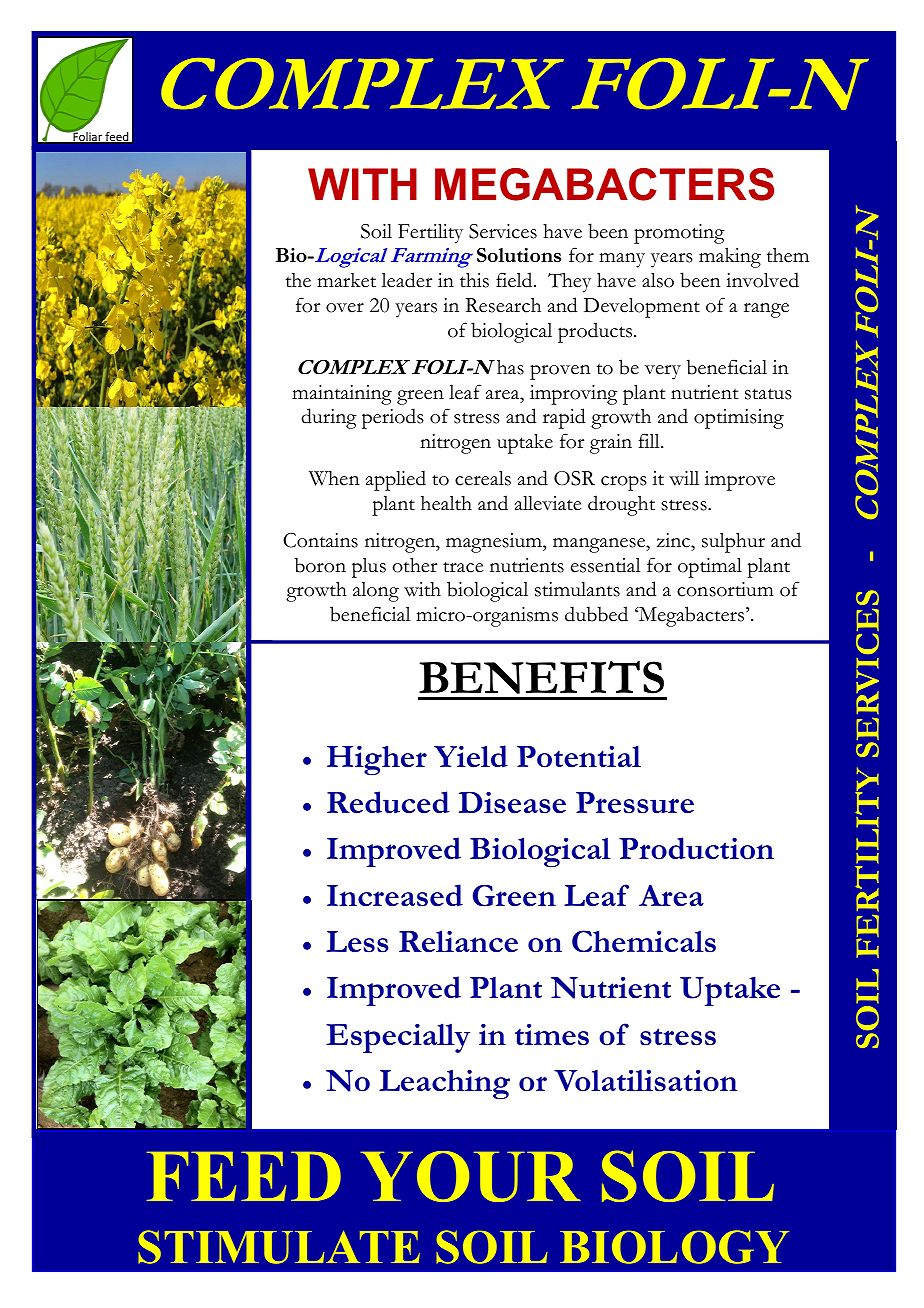  What do you see at coordinates (320, 565) in the page?
I see `boron` at bounding box center [320, 565].
